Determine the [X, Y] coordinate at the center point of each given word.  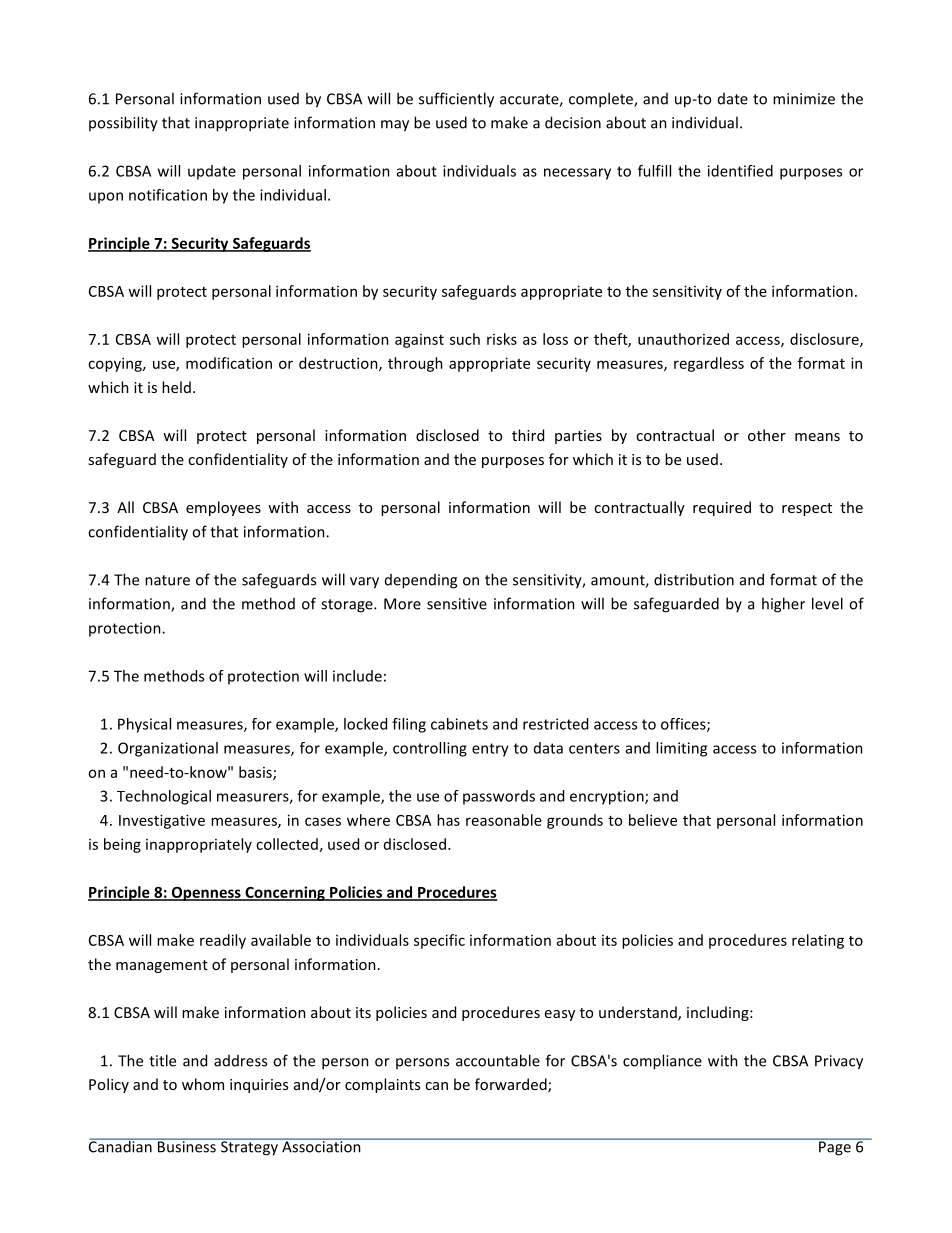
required [722, 508]
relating [818, 941]
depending [421, 581]
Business [187, 1146]
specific [439, 941]
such [465, 339]
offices [684, 725]
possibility [123, 124]
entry [490, 750]
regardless [709, 364]
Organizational [168, 749]
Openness [206, 894]
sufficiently [456, 100]
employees [223, 508]
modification [229, 363]
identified [740, 171]
